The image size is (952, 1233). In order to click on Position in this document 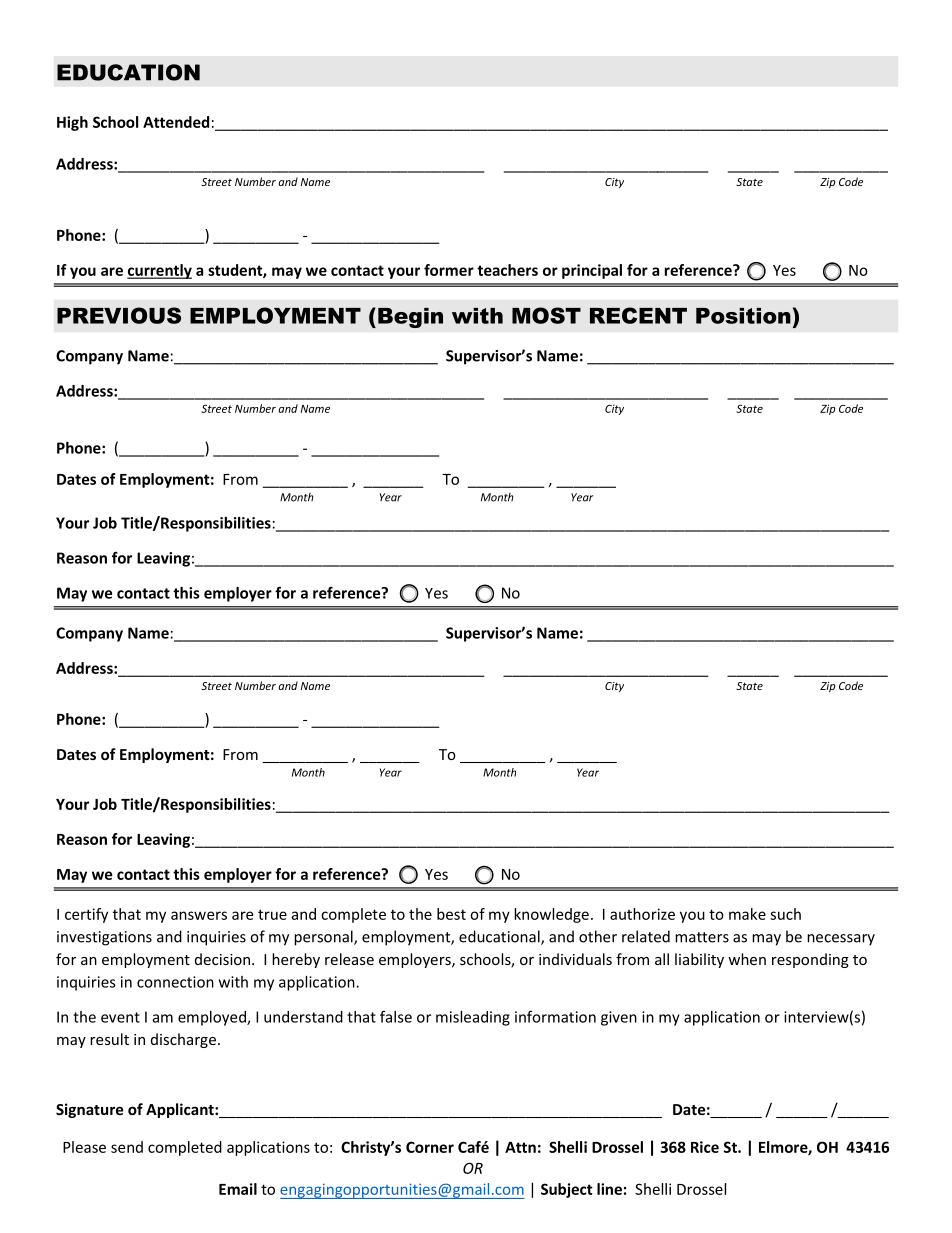, I will do `click(743, 316)`.
